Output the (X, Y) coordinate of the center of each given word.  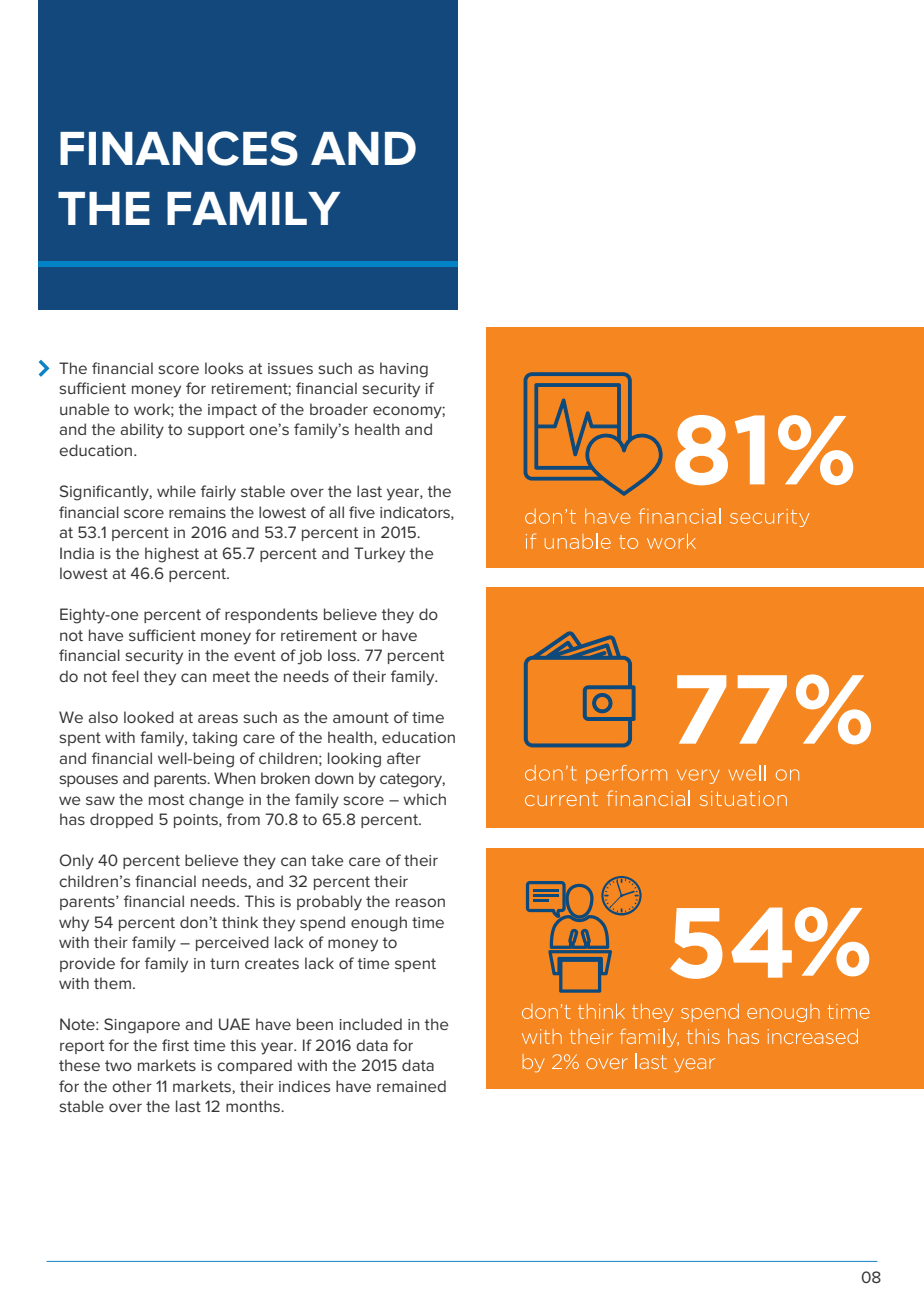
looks (224, 368)
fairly (218, 493)
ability (142, 431)
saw (100, 800)
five (362, 512)
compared (254, 1066)
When (234, 778)
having (404, 370)
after (404, 758)
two (118, 1065)
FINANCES (179, 148)
